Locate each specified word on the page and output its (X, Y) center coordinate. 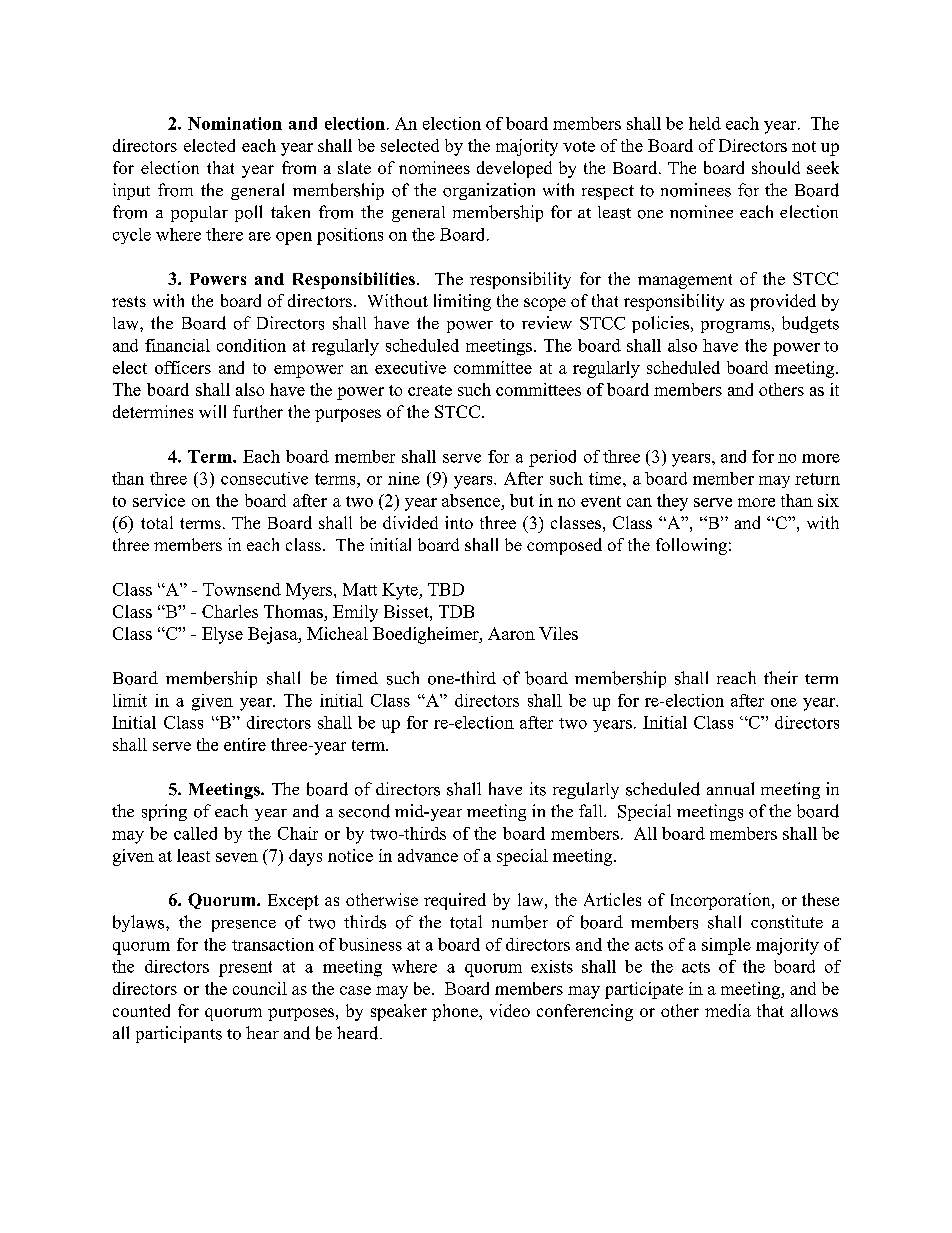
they (672, 502)
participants (179, 1034)
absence (471, 500)
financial (177, 345)
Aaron (511, 633)
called (195, 833)
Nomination (235, 123)
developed (514, 169)
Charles (230, 611)
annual (730, 789)
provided (783, 302)
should (776, 167)
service (159, 500)
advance (428, 855)
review (547, 322)
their (781, 677)
